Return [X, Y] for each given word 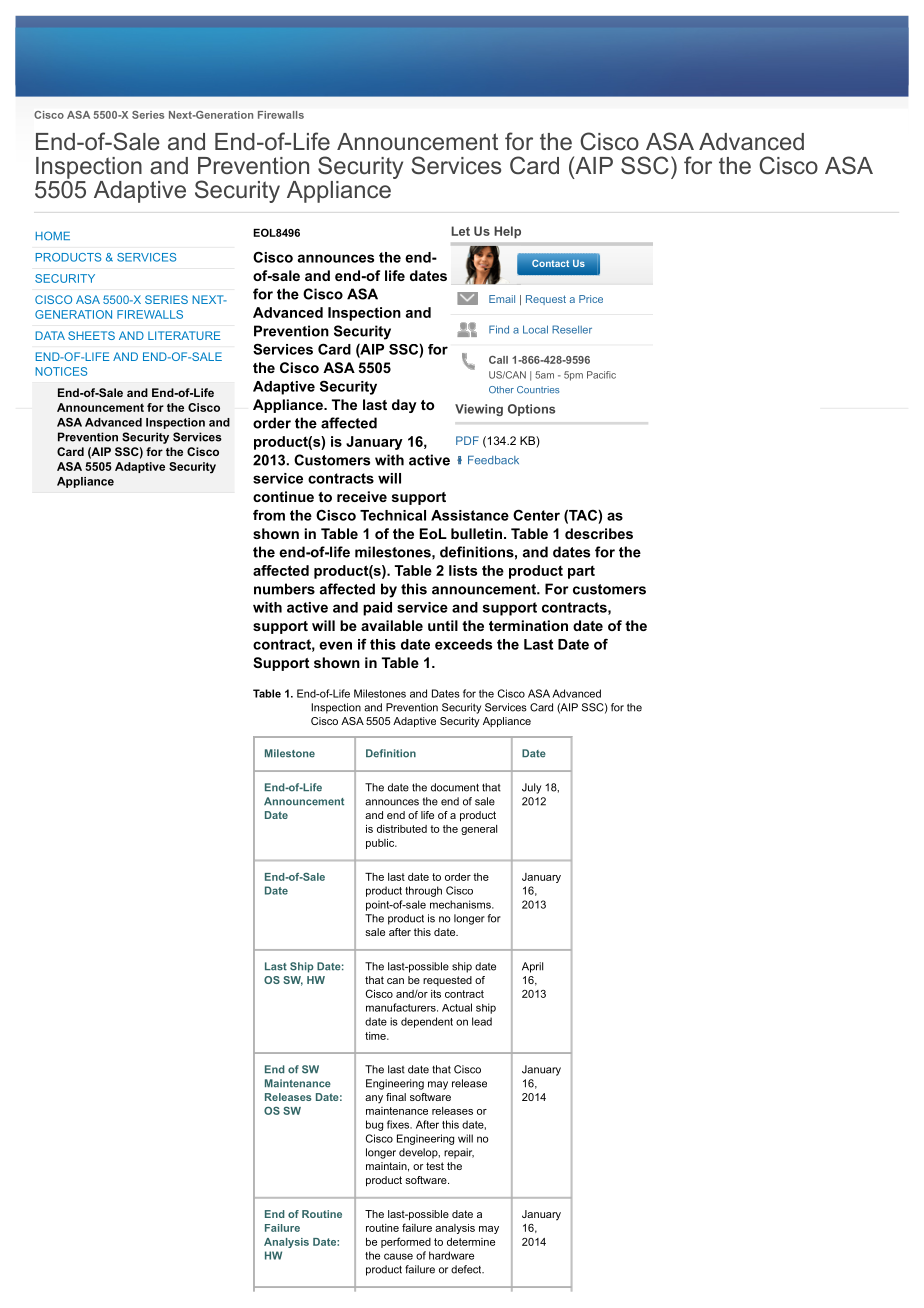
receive [362, 496]
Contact [550, 263]
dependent [427, 1022]
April [532, 967]
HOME [53, 236]
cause [398, 1256]
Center [536, 515]
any [374, 1099]
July [531, 788]
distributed [402, 829]
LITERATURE [184, 335]
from [269, 515]
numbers [284, 589]
